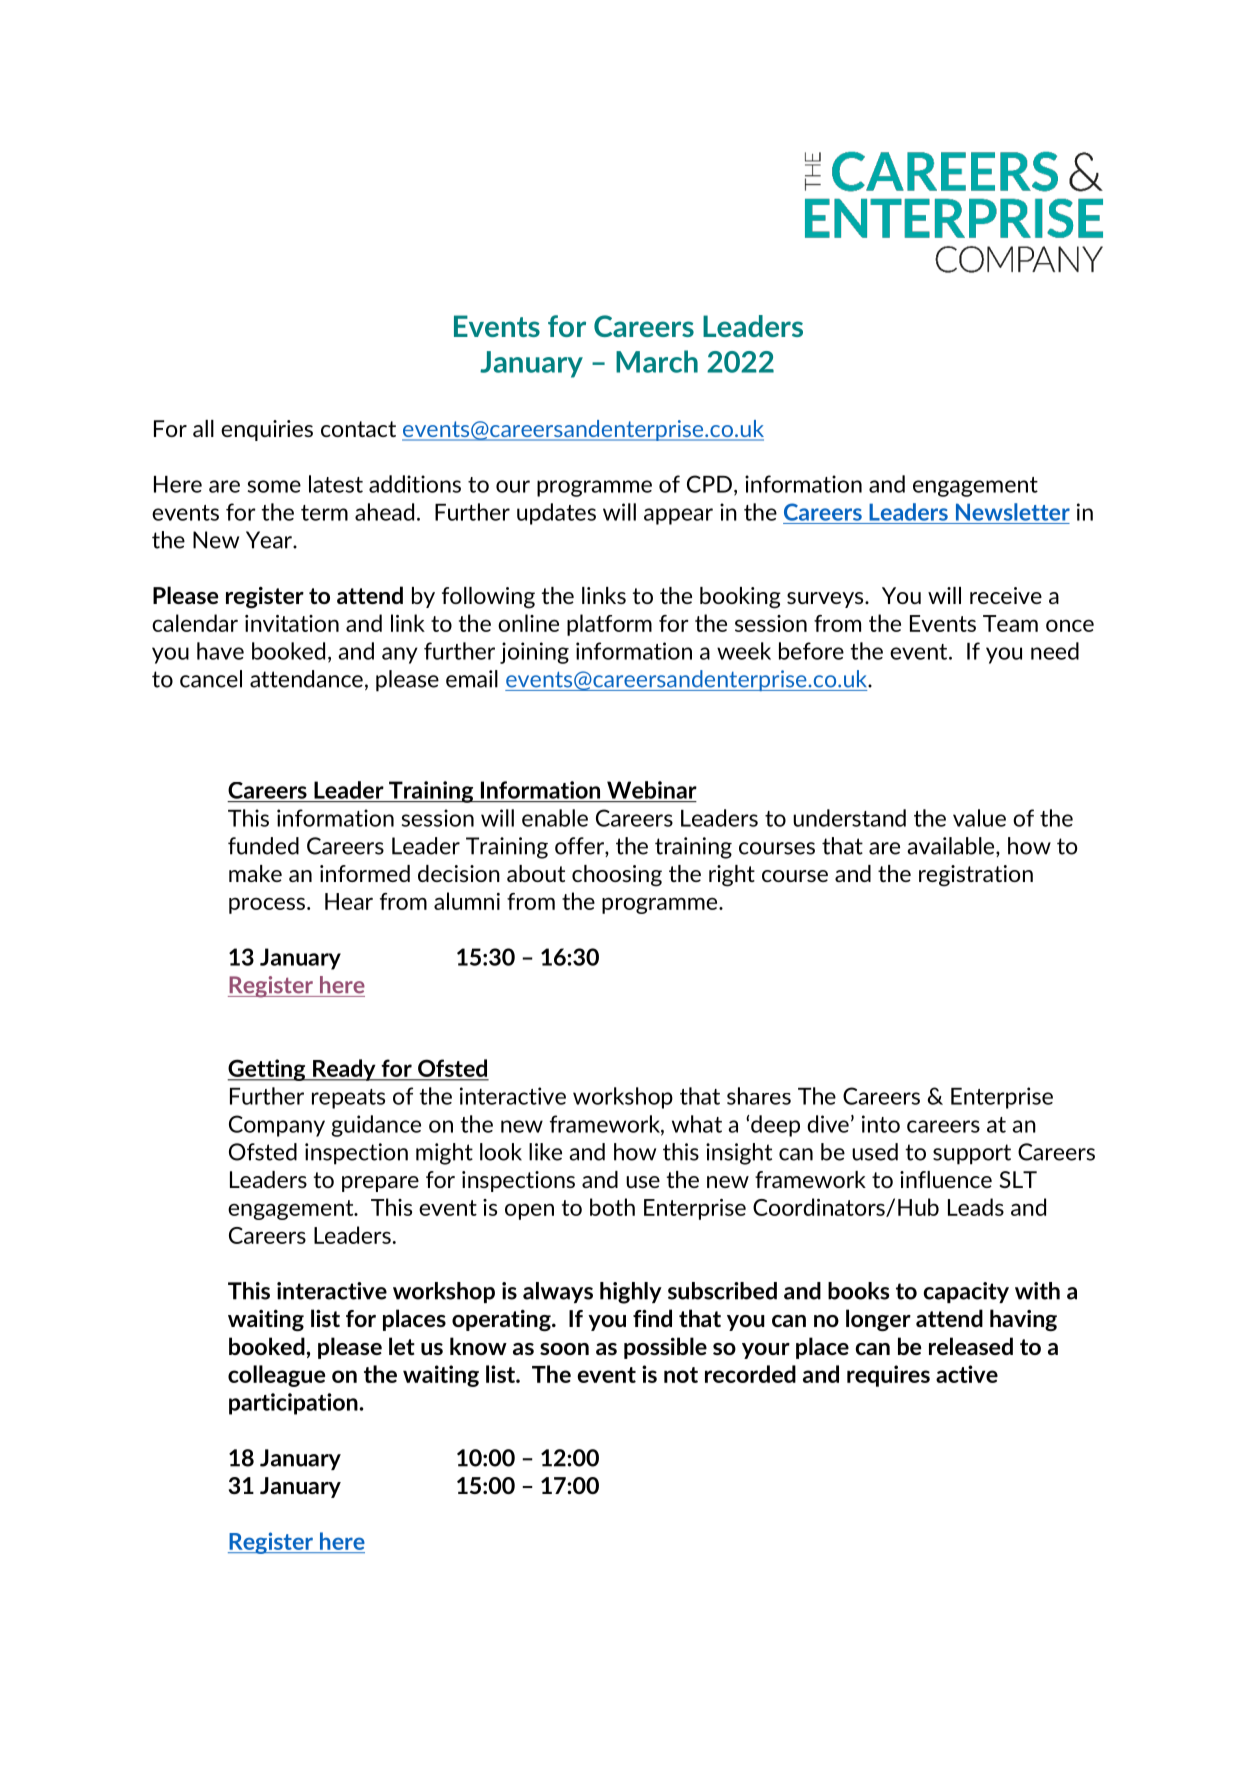 The width and height of the image is (1255, 1774). I want to click on Newsletter, so click(1013, 512).
